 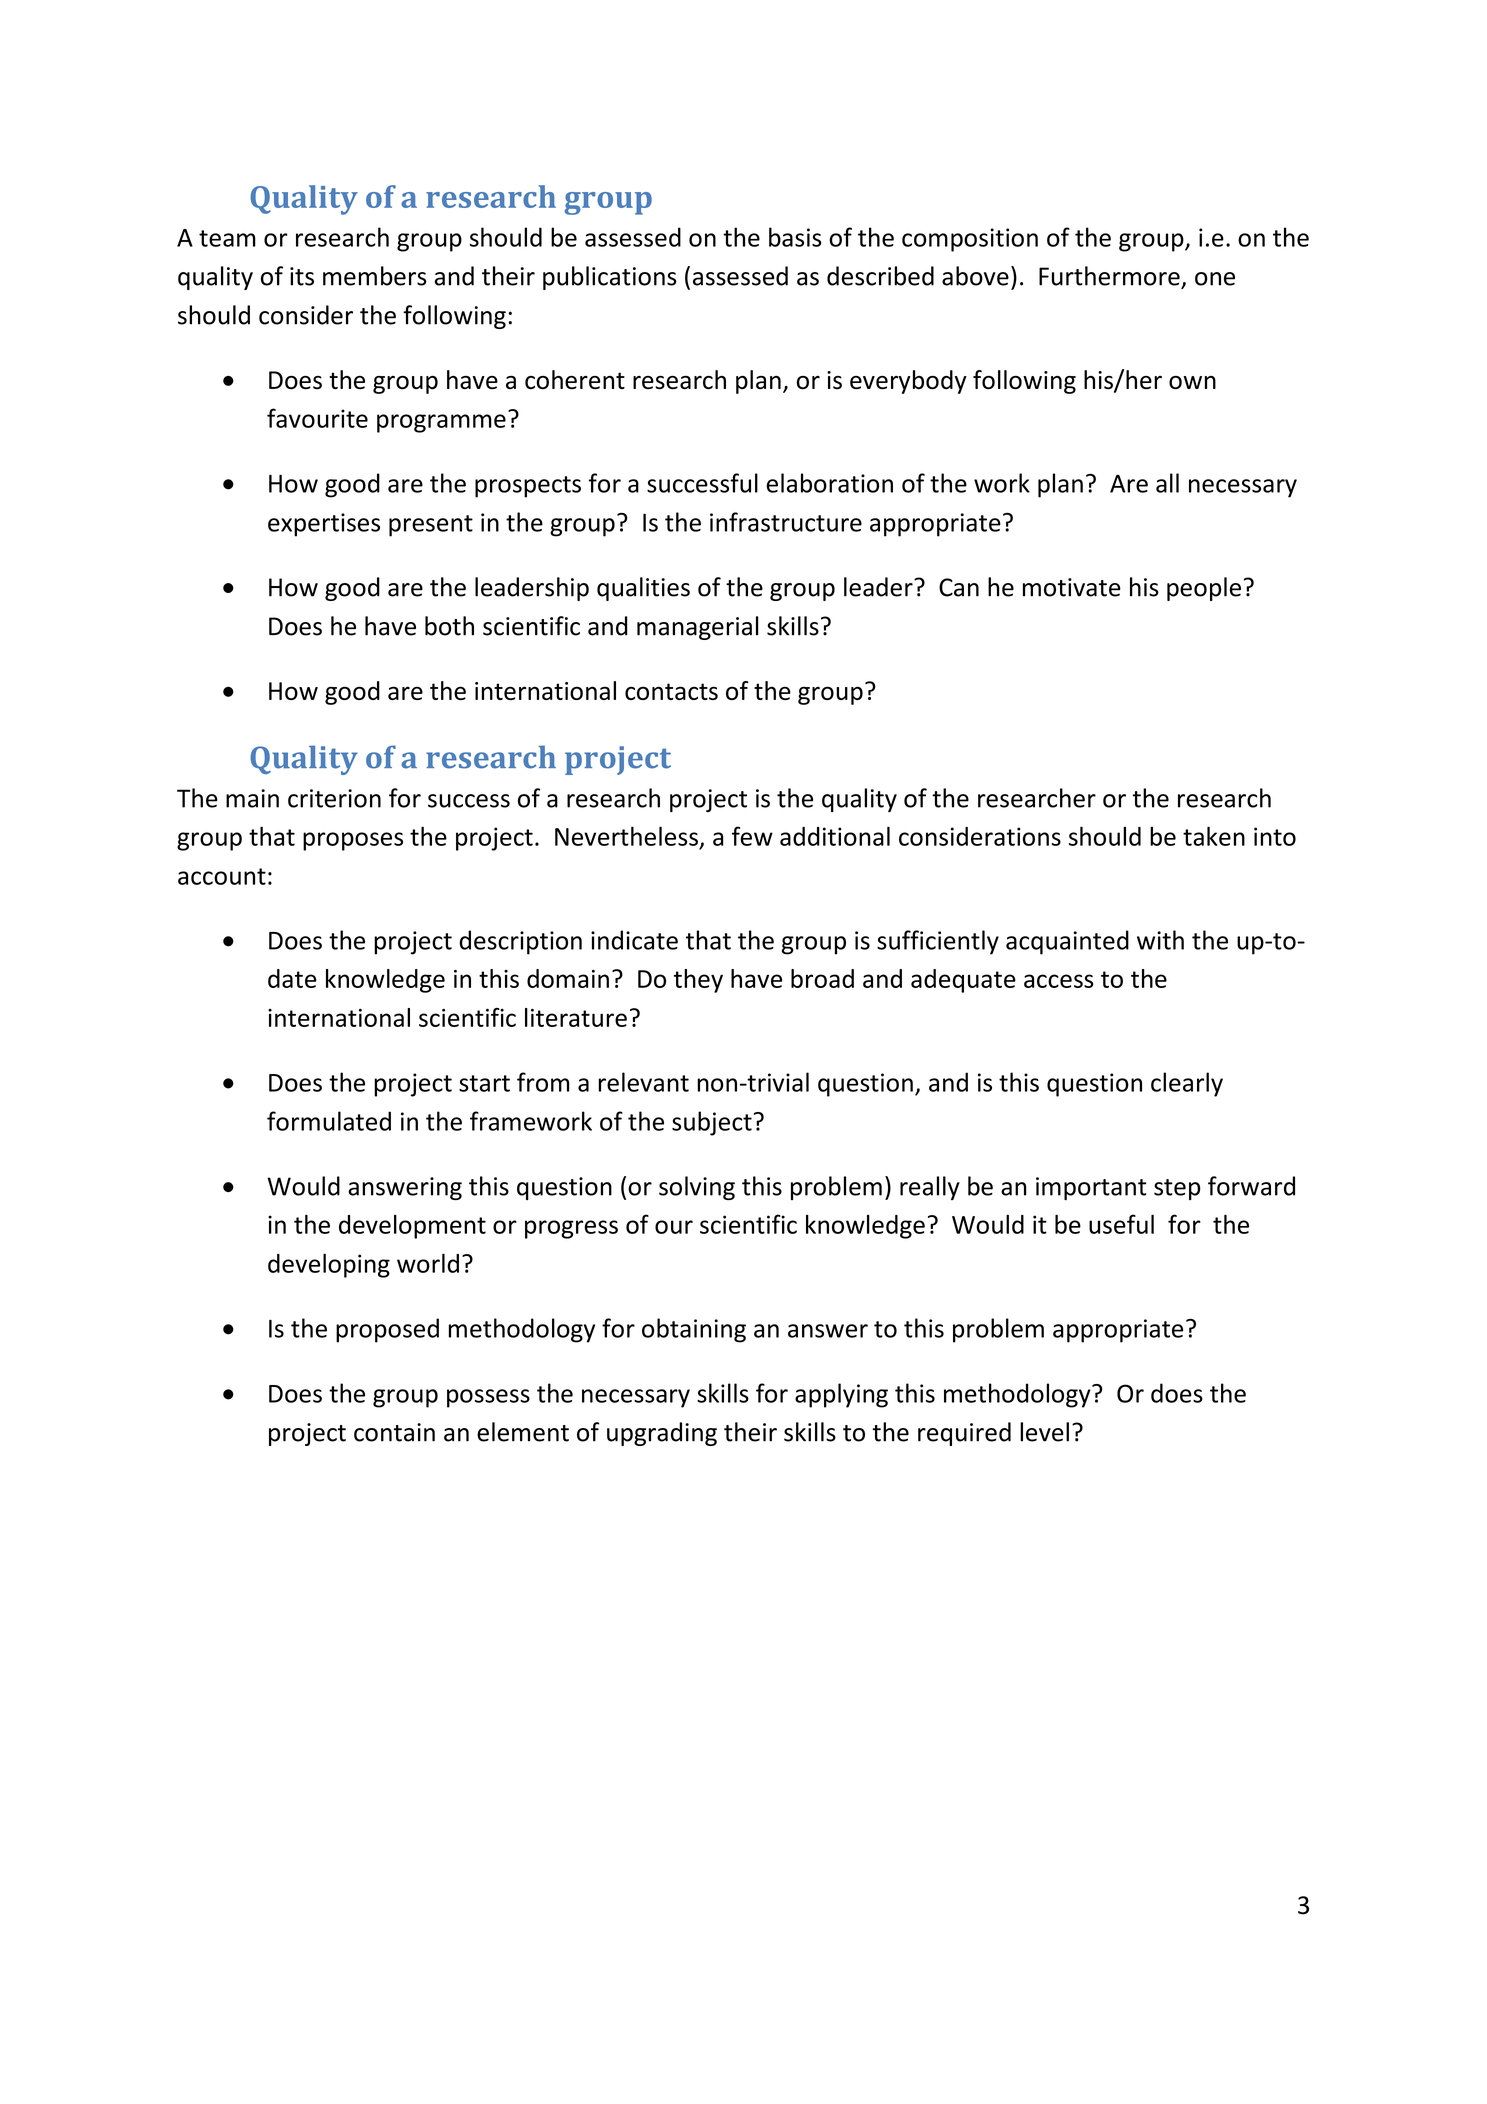 What do you see at coordinates (752, 836) in the document?
I see `few` at bounding box center [752, 836].
